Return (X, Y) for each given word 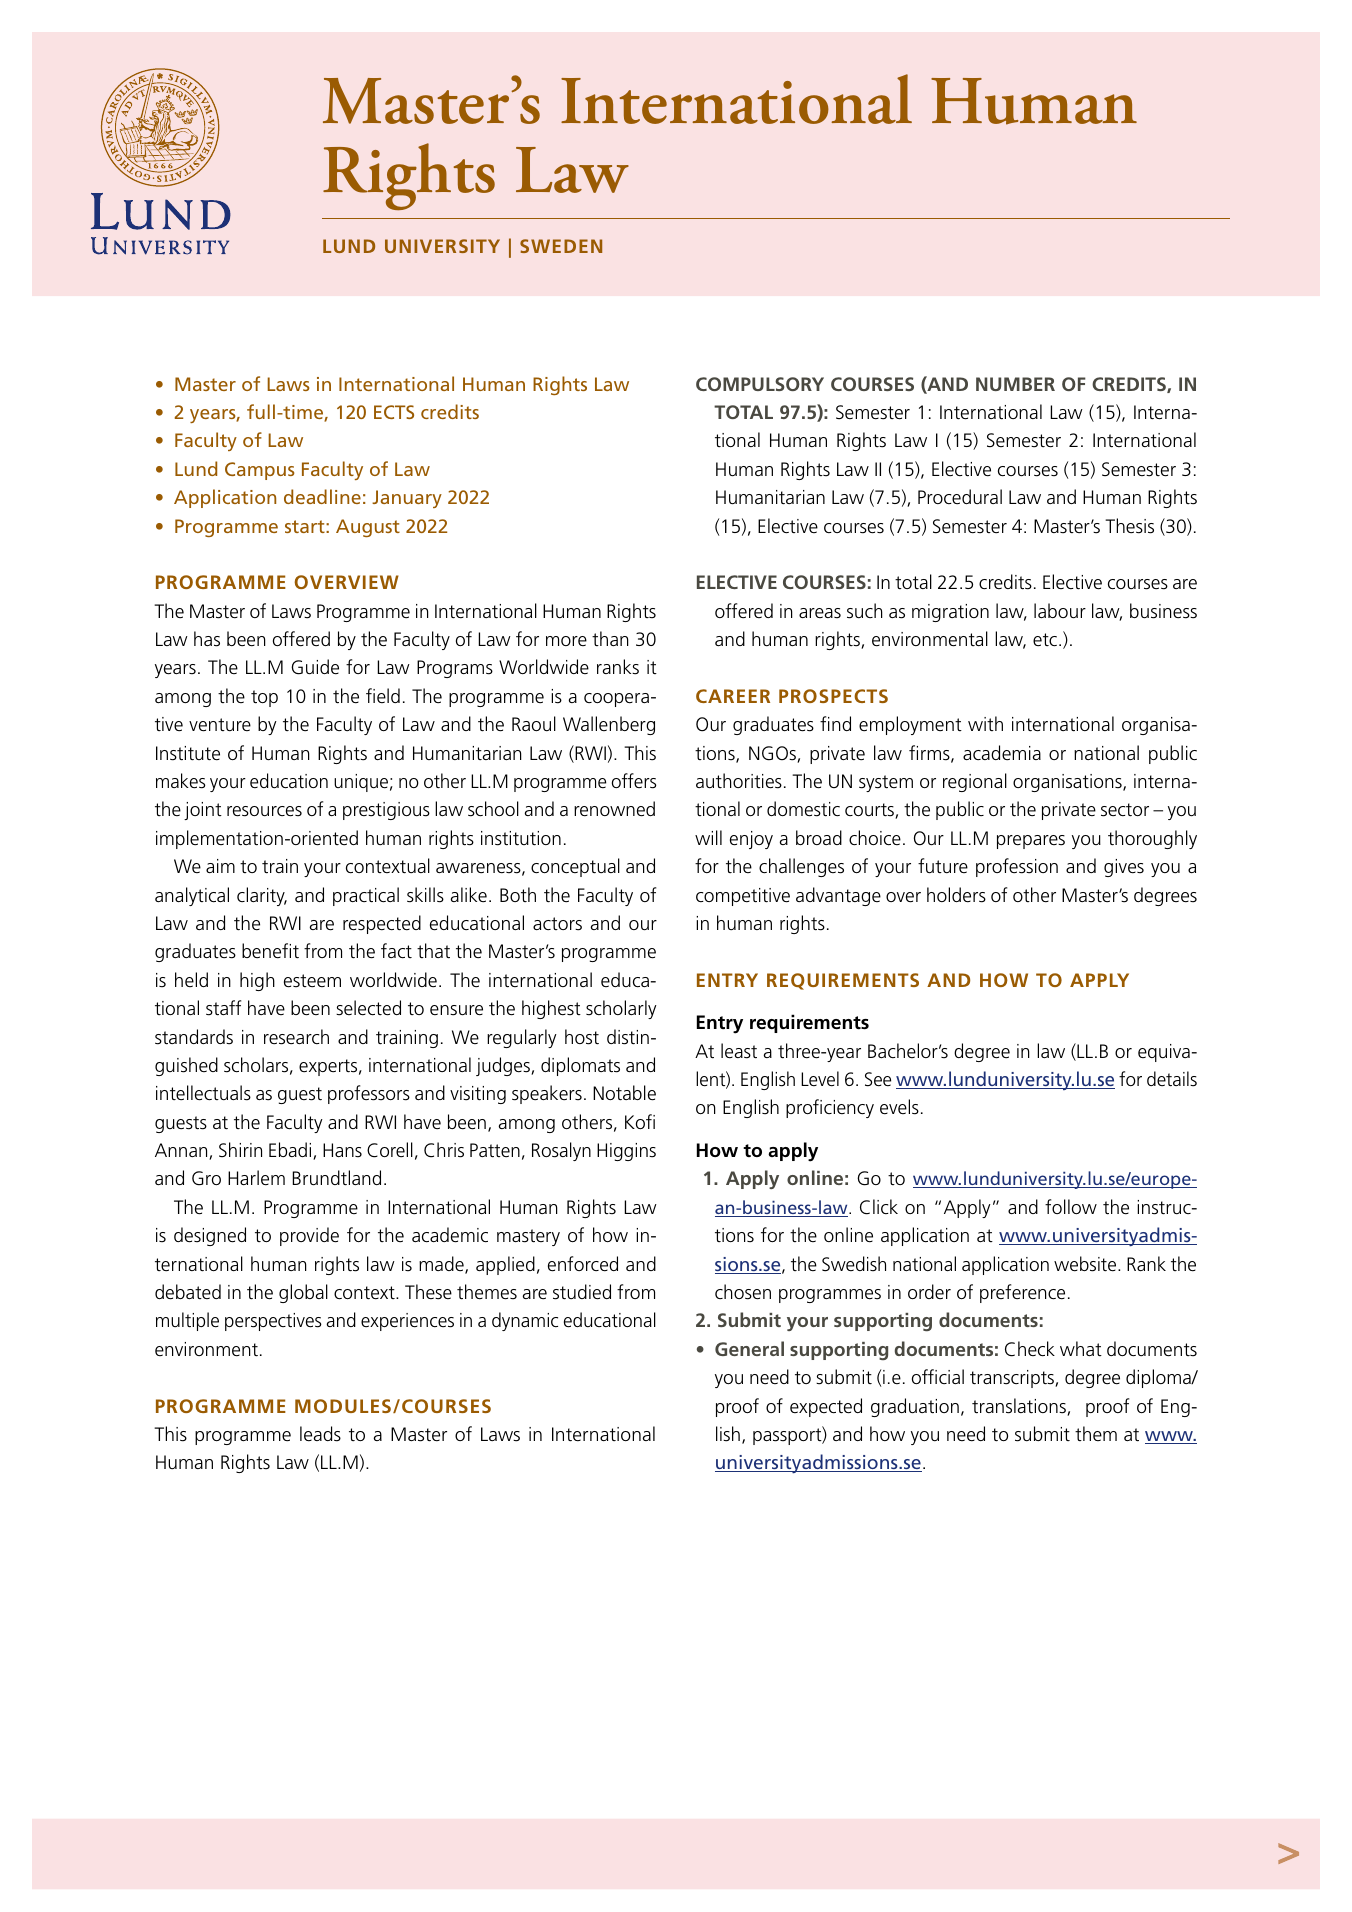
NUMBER (1015, 384)
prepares (1031, 842)
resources (264, 811)
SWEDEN (561, 246)
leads (320, 1434)
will (708, 837)
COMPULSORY (760, 384)
